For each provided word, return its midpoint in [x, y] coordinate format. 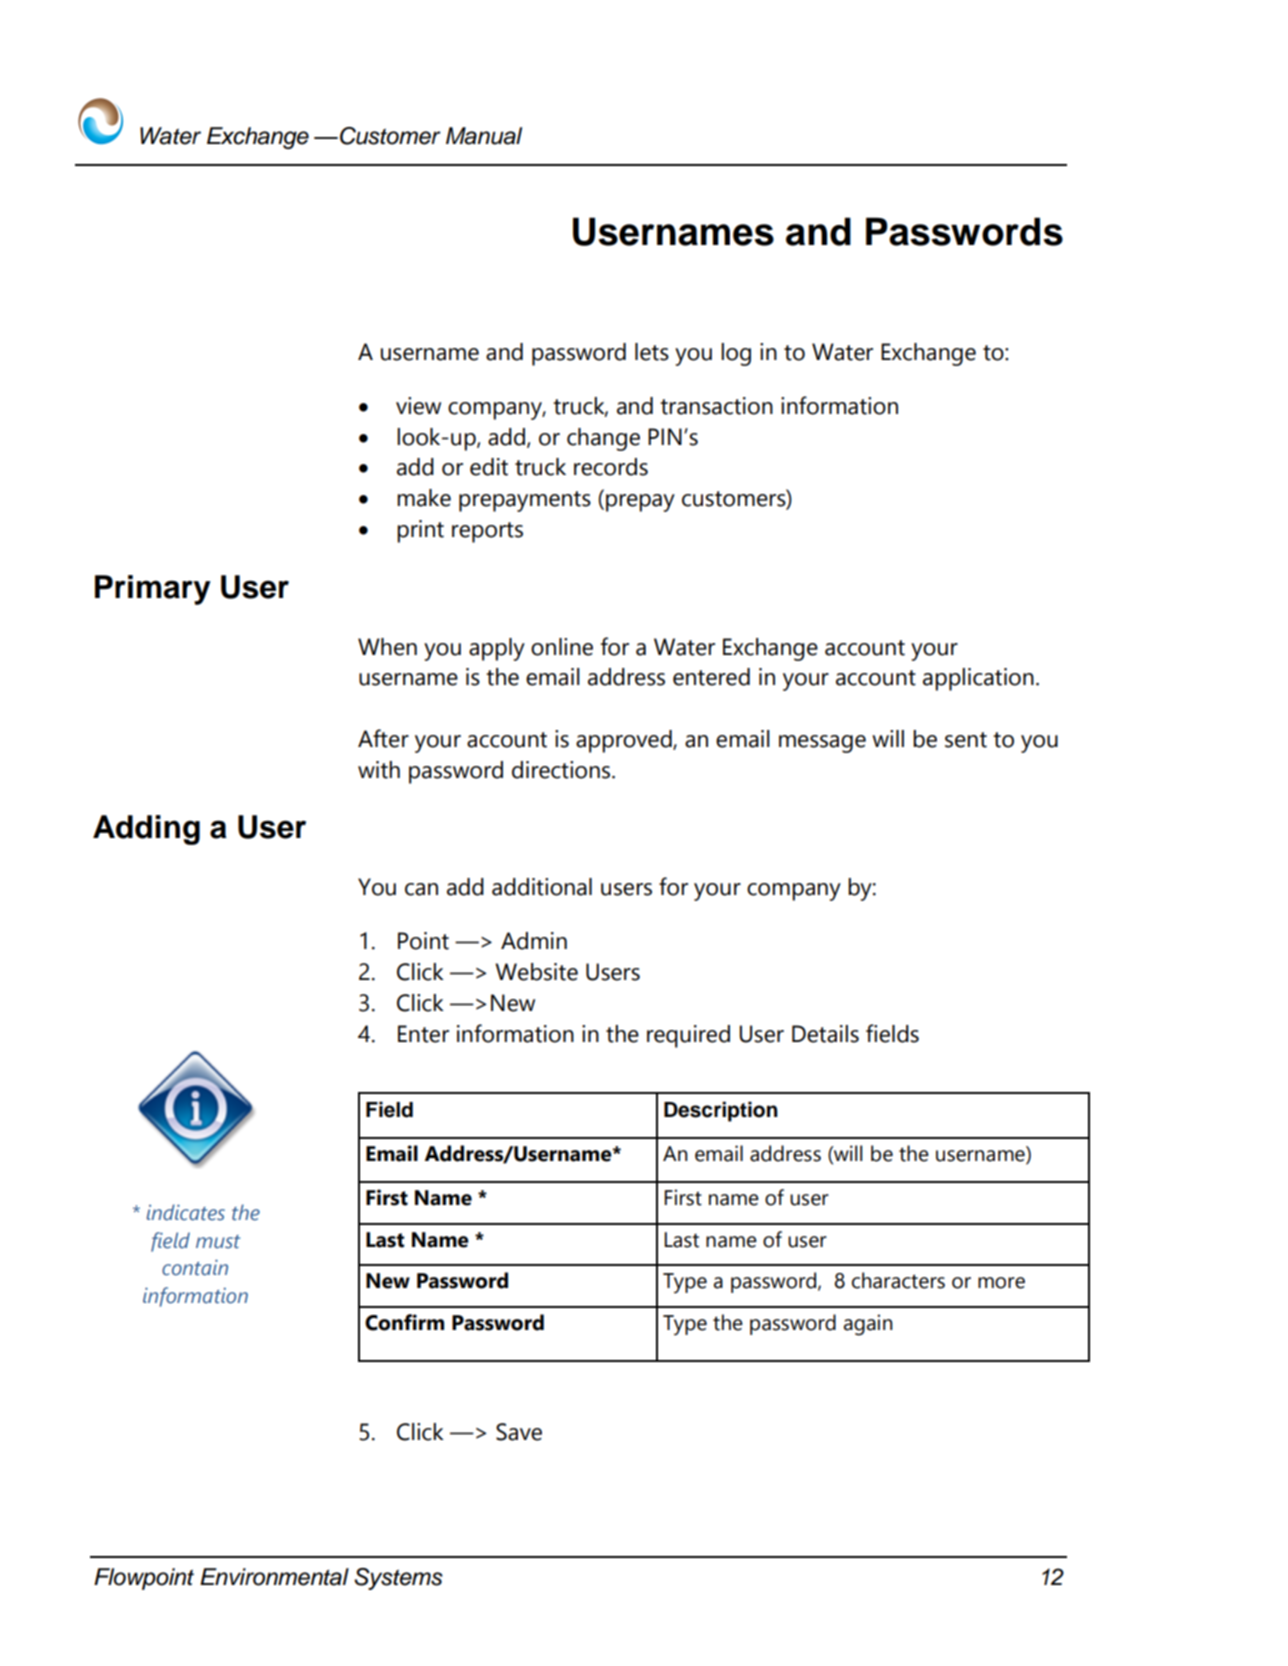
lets [652, 352]
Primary [153, 590]
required [688, 1036]
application [978, 679]
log [736, 354]
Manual [484, 136]
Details [825, 1034]
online [562, 647]
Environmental [274, 1577]
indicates [186, 1212]
